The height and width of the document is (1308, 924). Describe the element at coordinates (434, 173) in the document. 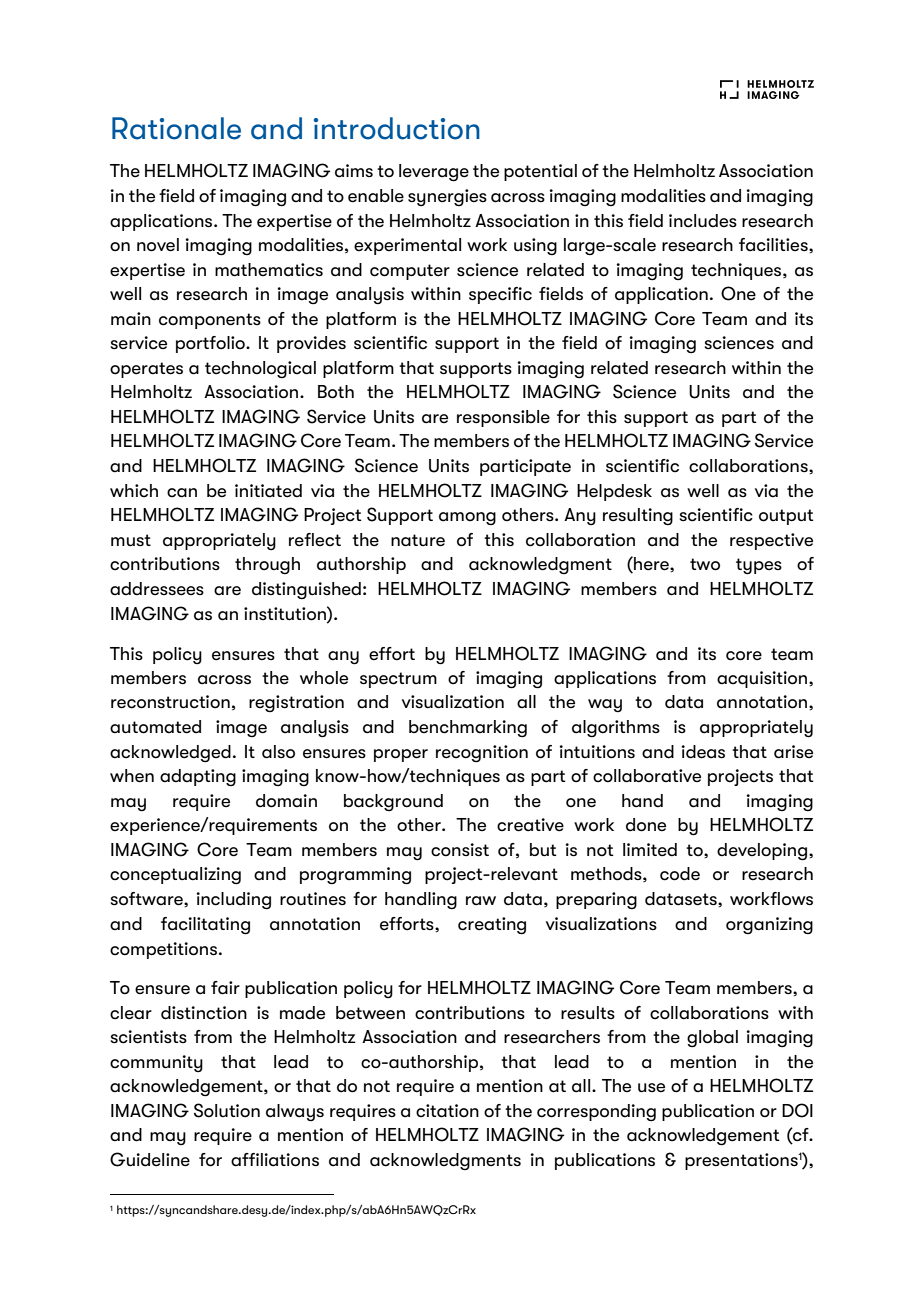

I see `leverage` at that location.
